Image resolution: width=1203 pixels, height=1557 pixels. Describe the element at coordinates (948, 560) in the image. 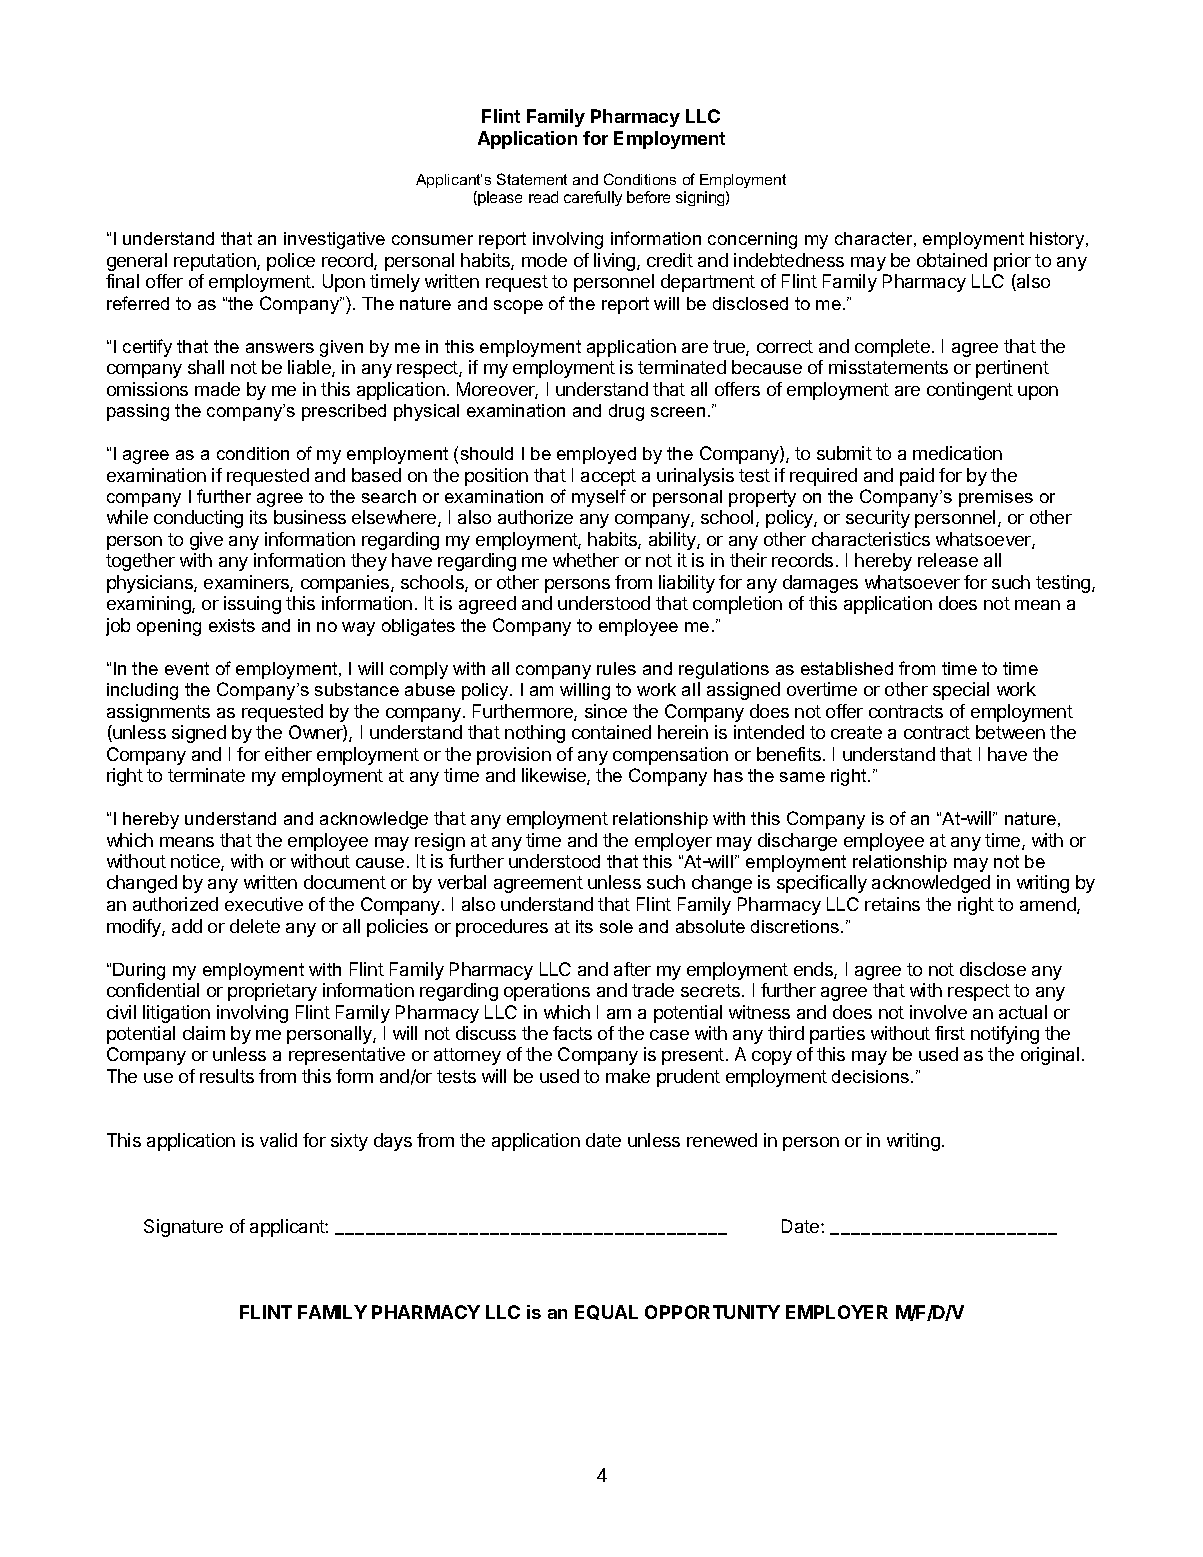

I see `release` at that location.
